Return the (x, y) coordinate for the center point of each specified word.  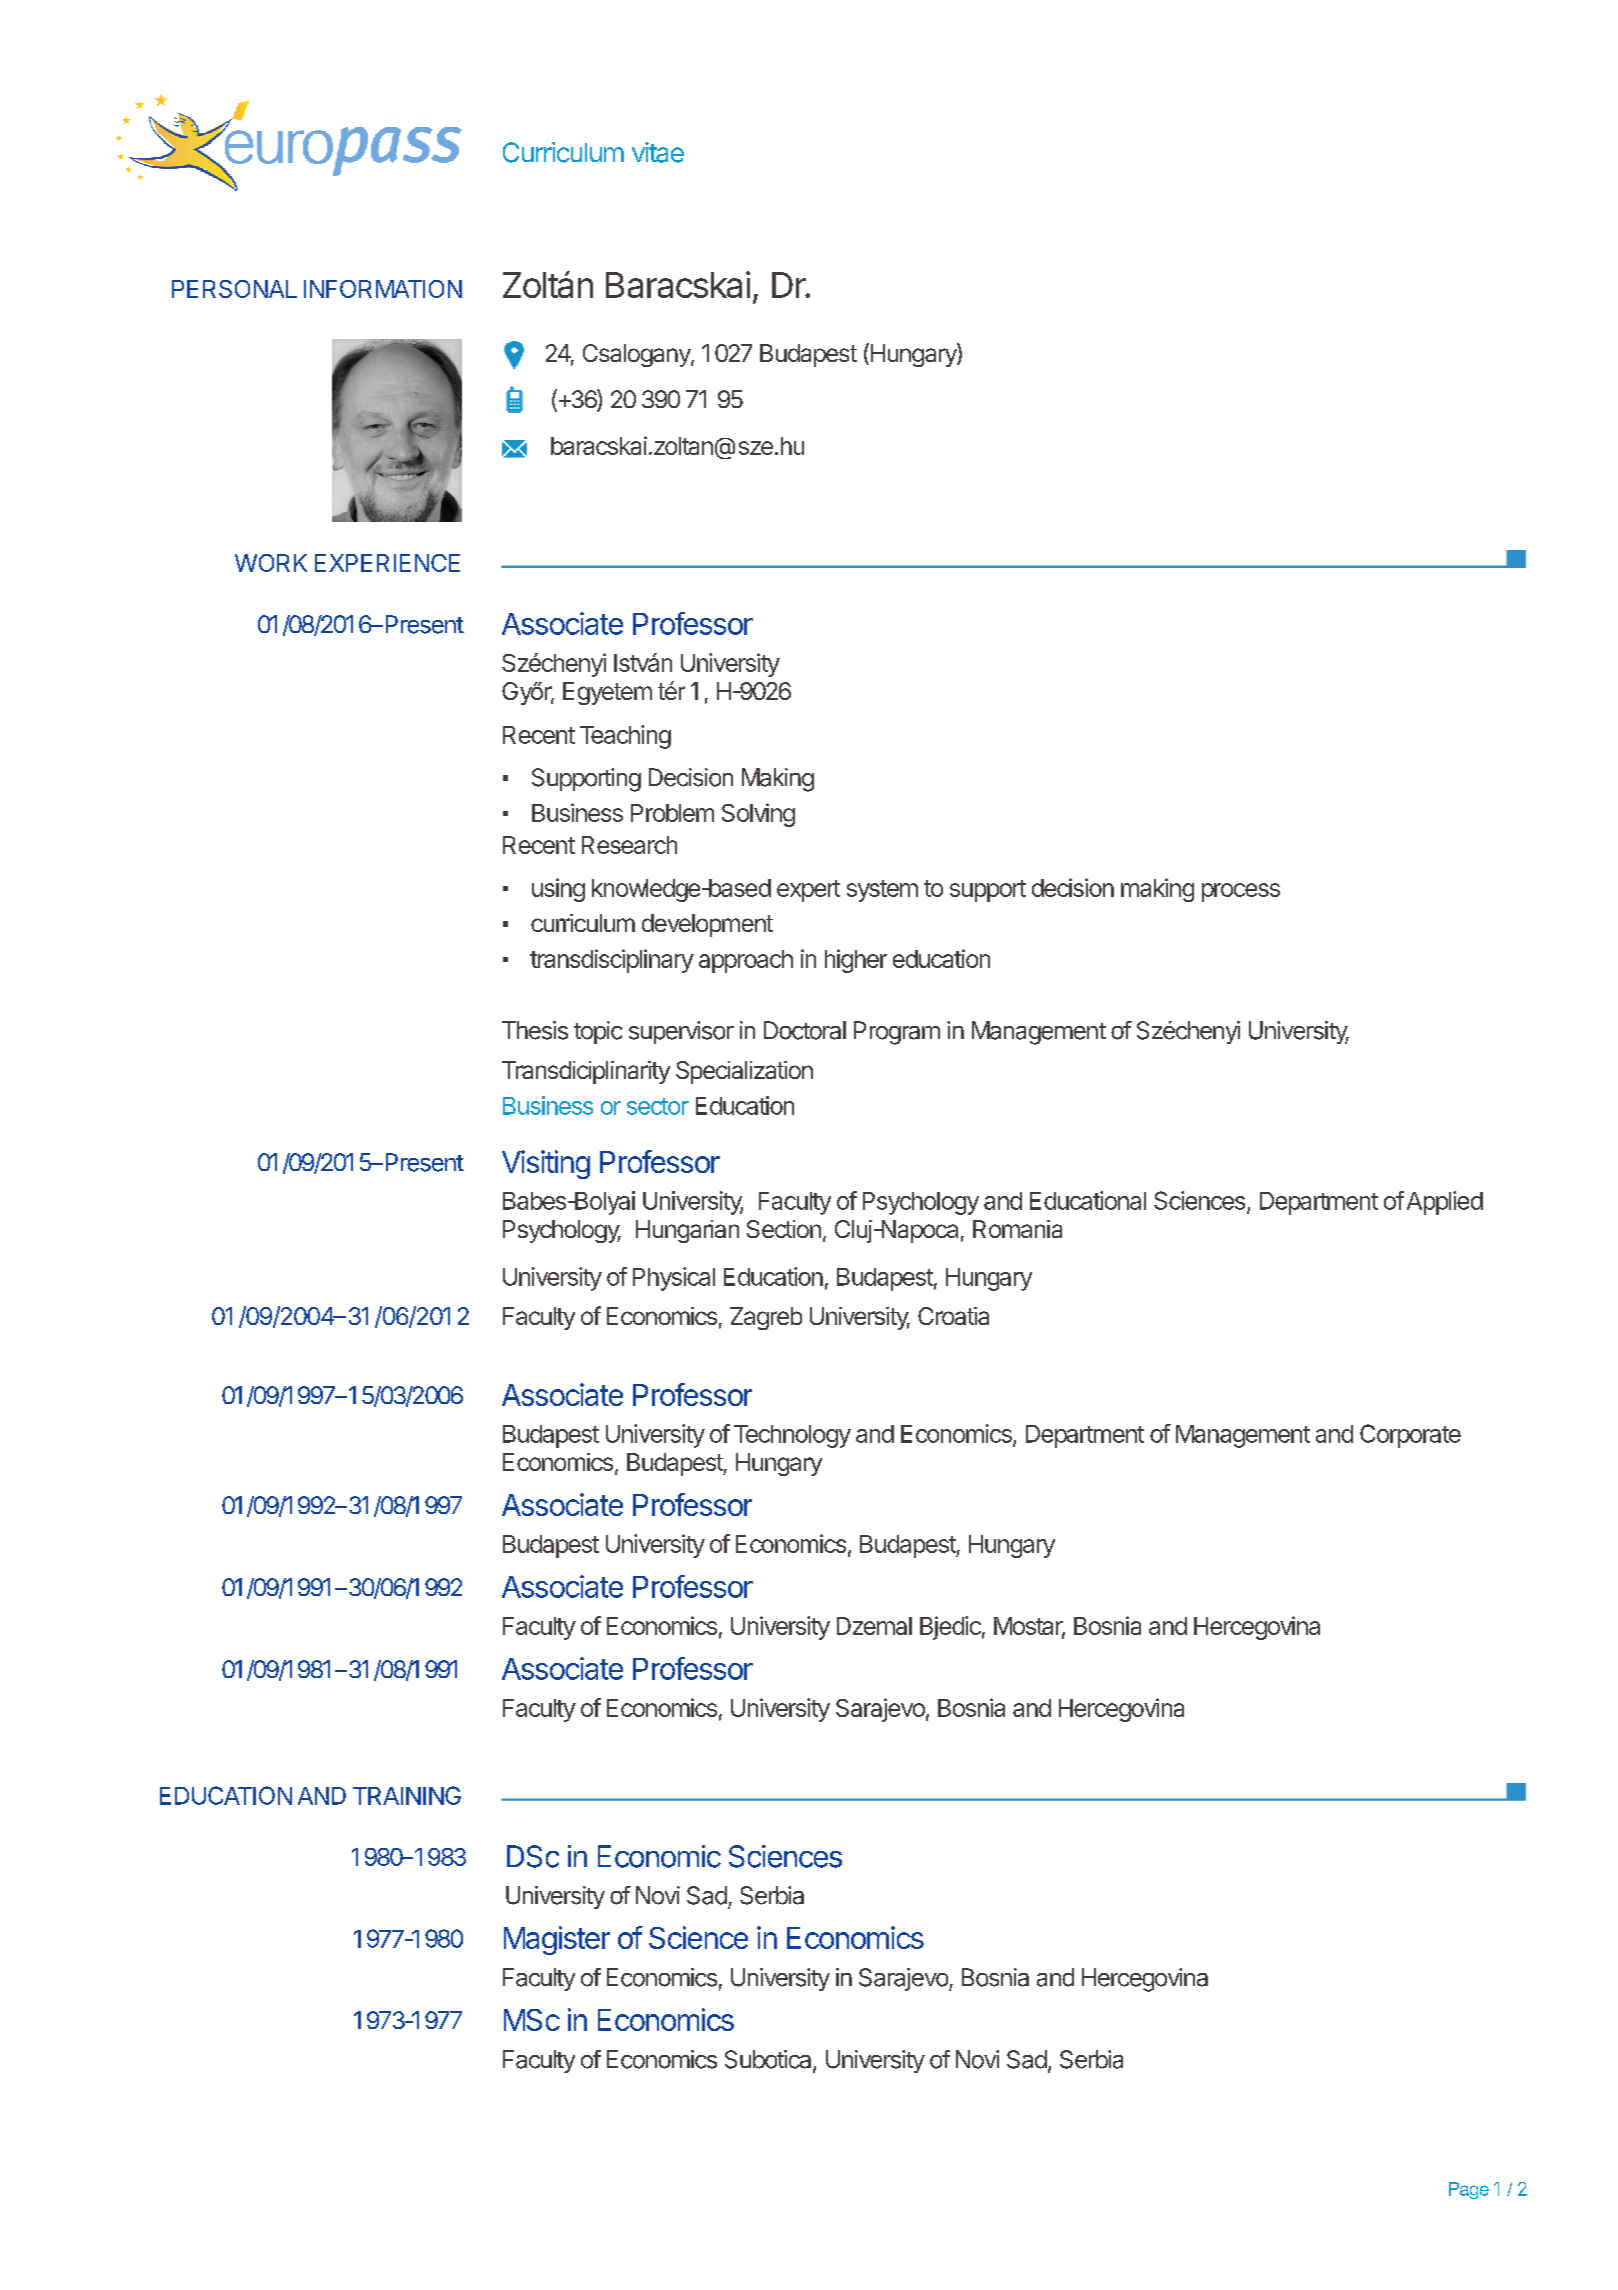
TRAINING (407, 1795)
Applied (1445, 1203)
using (558, 890)
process (1241, 892)
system (882, 891)
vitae (658, 152)
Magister (557, 1940)
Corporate (1410, 1436)
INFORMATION (383, 289)
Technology (792, 1436)
